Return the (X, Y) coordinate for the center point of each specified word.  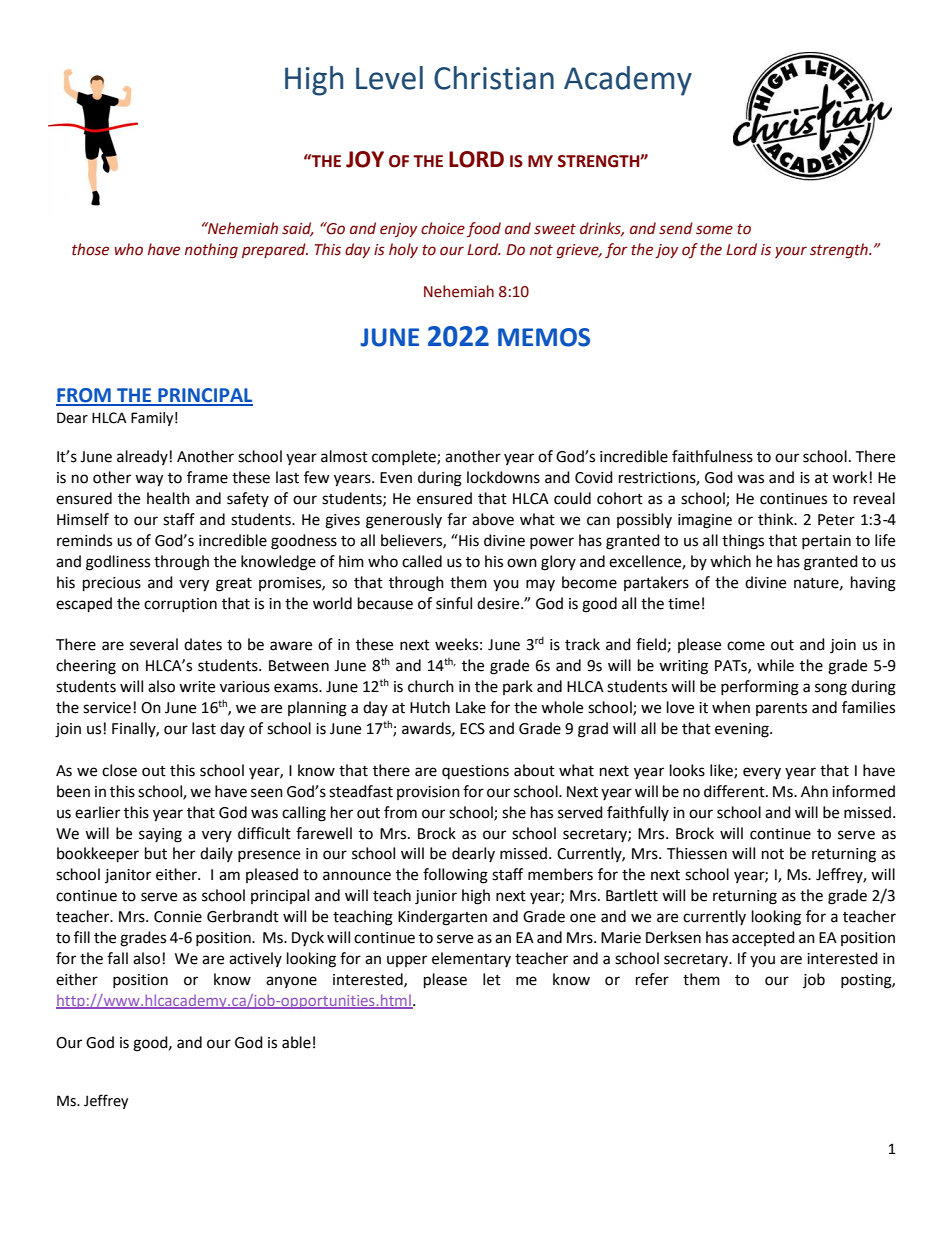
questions (475, 772)
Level (389, 78)
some (714, 230)
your (791, 252)
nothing (211, 250)
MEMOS (544, 337)
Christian (494, 78)
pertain (826, 542)
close (119, 770)
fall (117, 958)
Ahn (814, 791)
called (422, 561)
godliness (118, 563)
